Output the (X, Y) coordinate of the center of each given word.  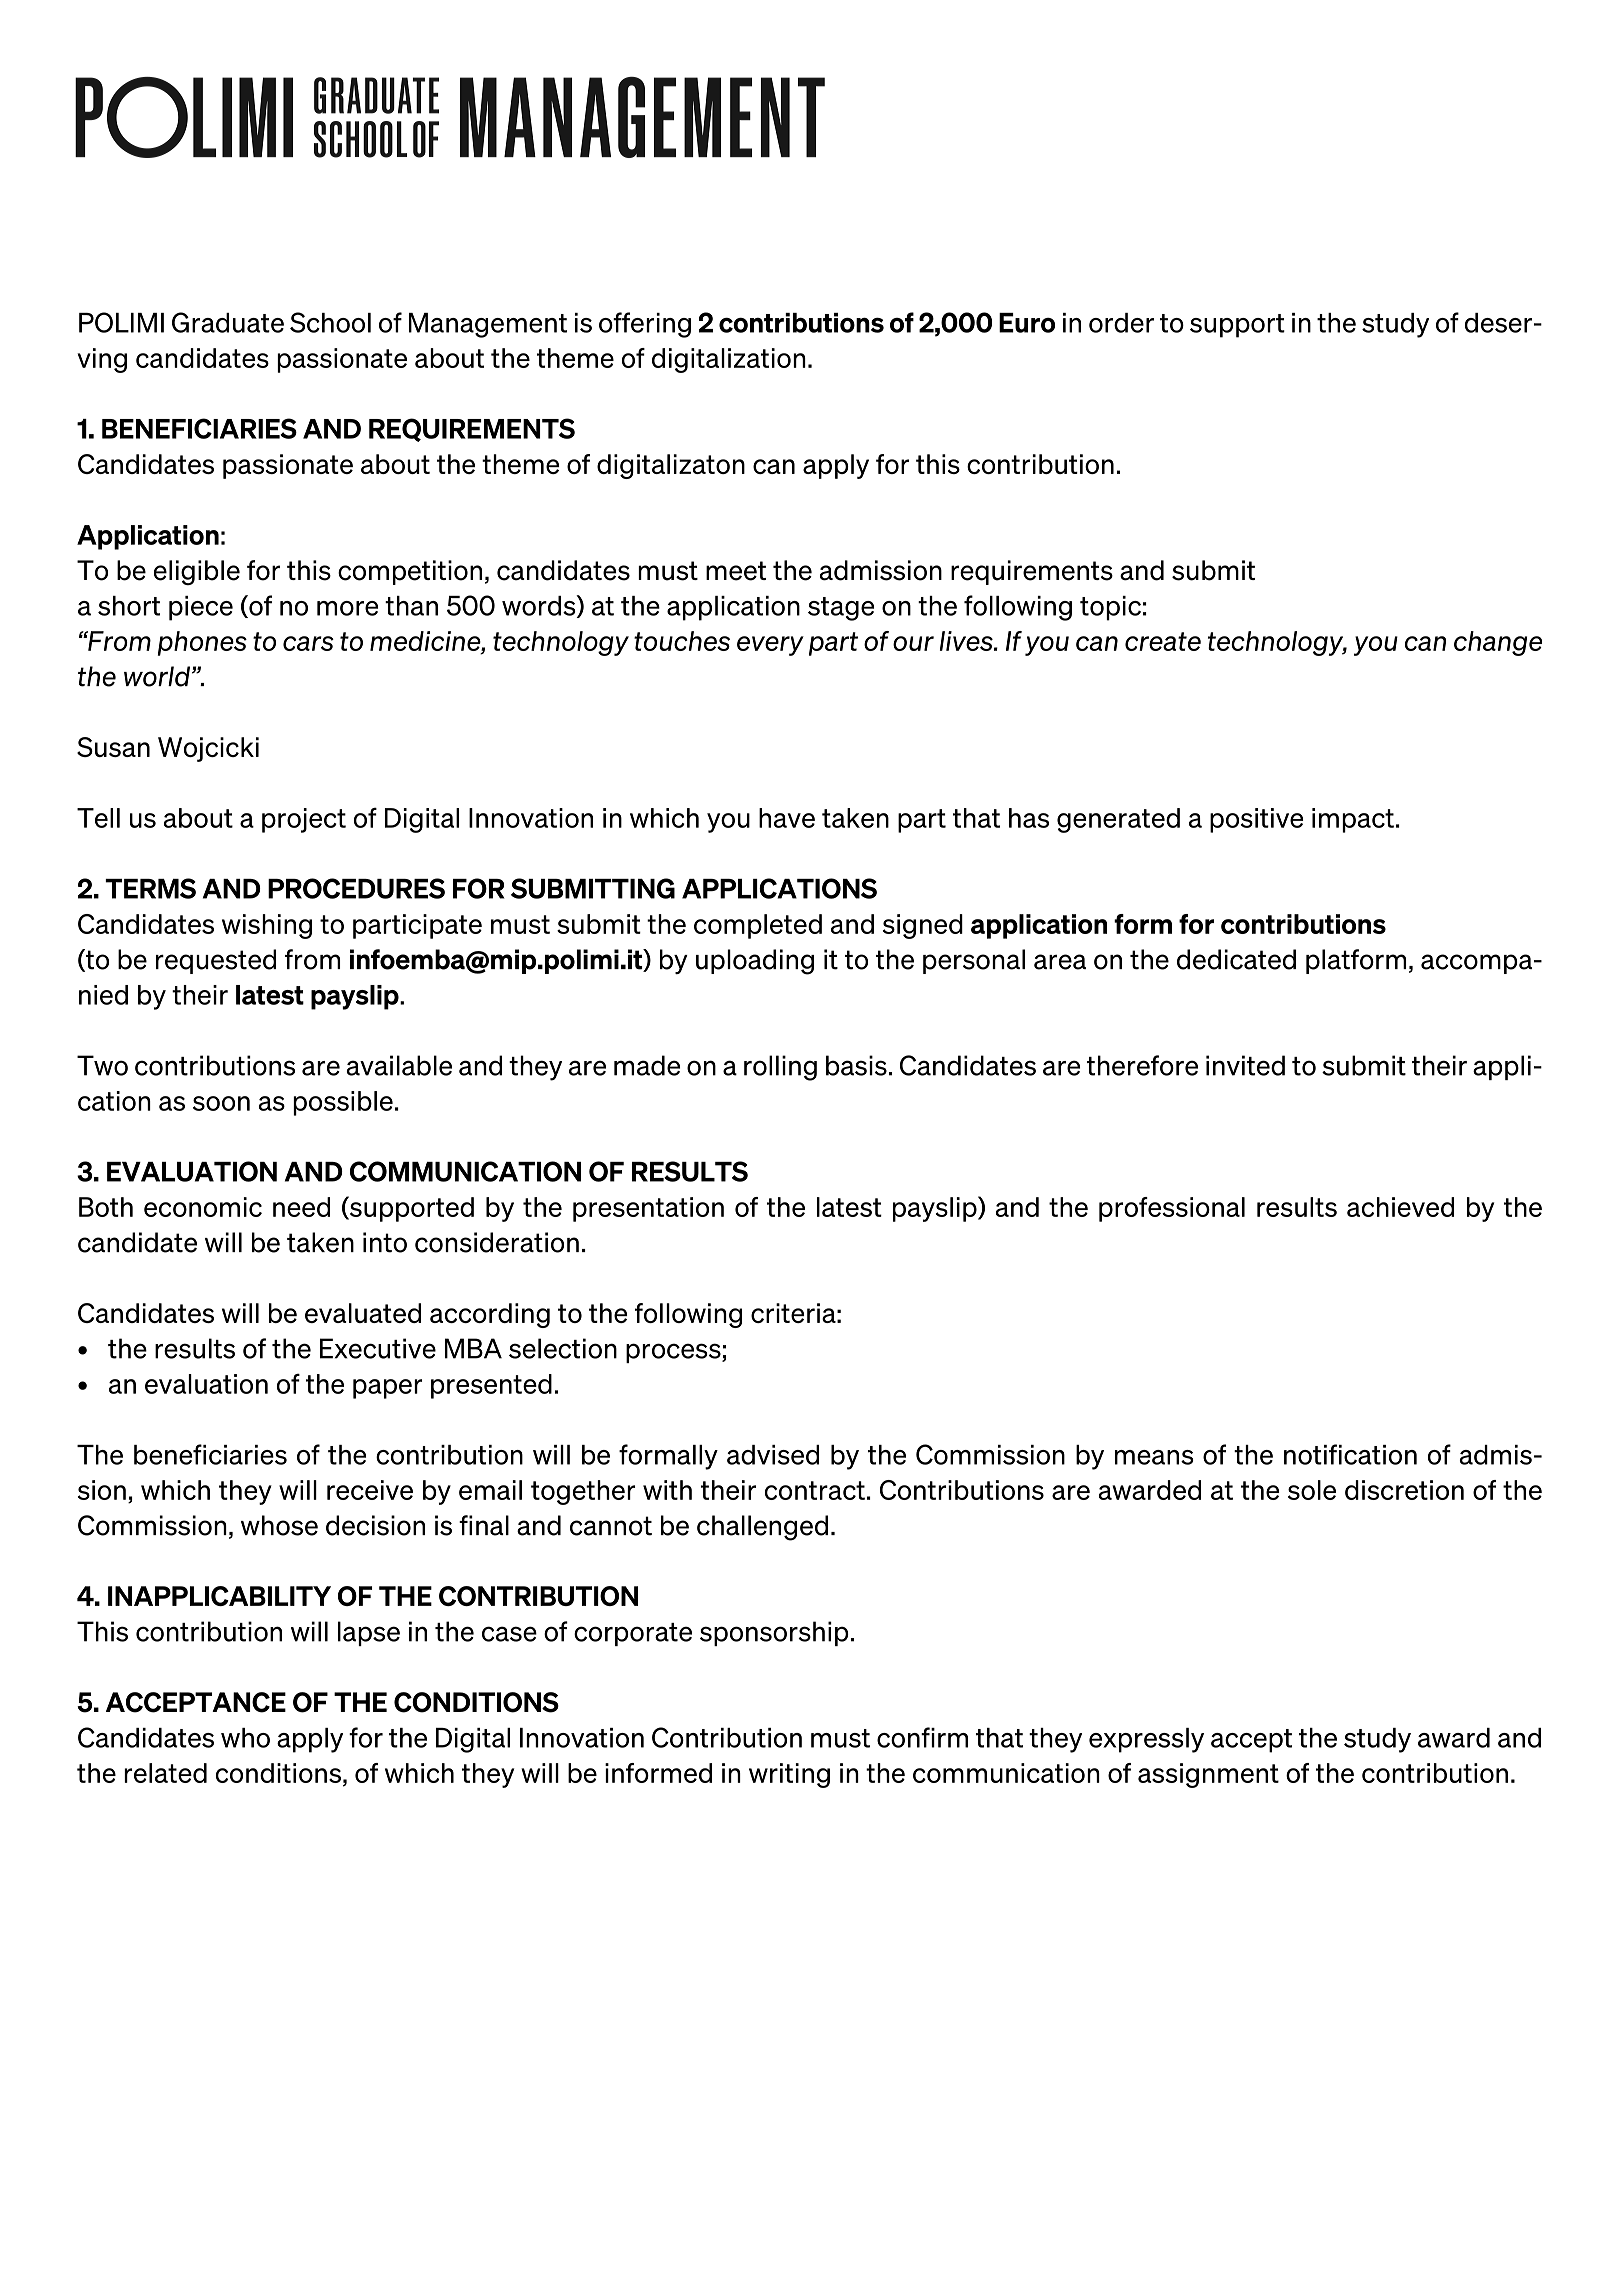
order (1121, 323)
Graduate (228, 322)
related (165, 1773)
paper (387, 1389)
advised (773, 1455)
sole (1312, 1490)
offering (645, 325)
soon (221, 1103)
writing (789, 1775)
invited (1245, 1065)
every (770, 646)
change (1498, 643)
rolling (780, 1068)
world (157, 676)
